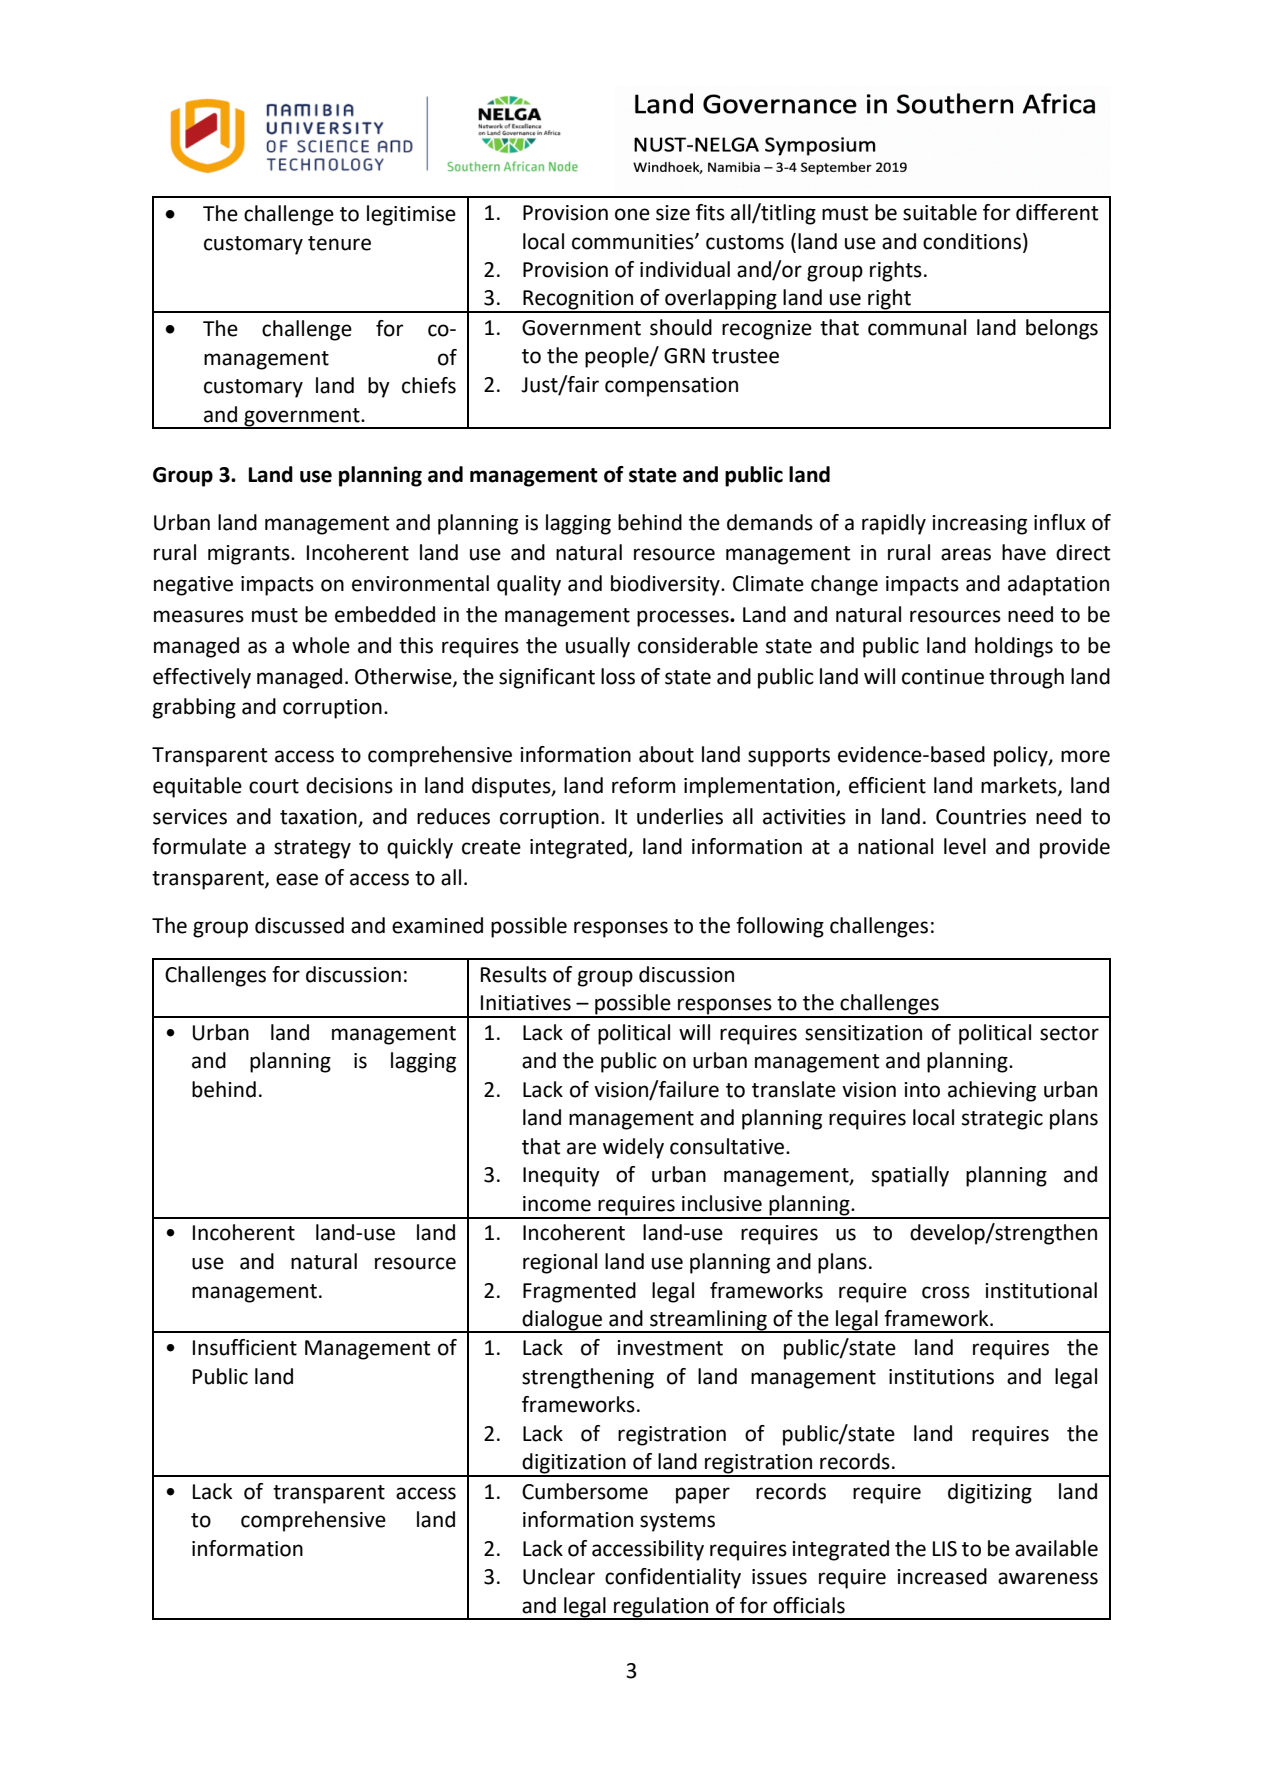 This page has width=1264, height=1787. I want to click on biodiversity, so click(666, 585).
